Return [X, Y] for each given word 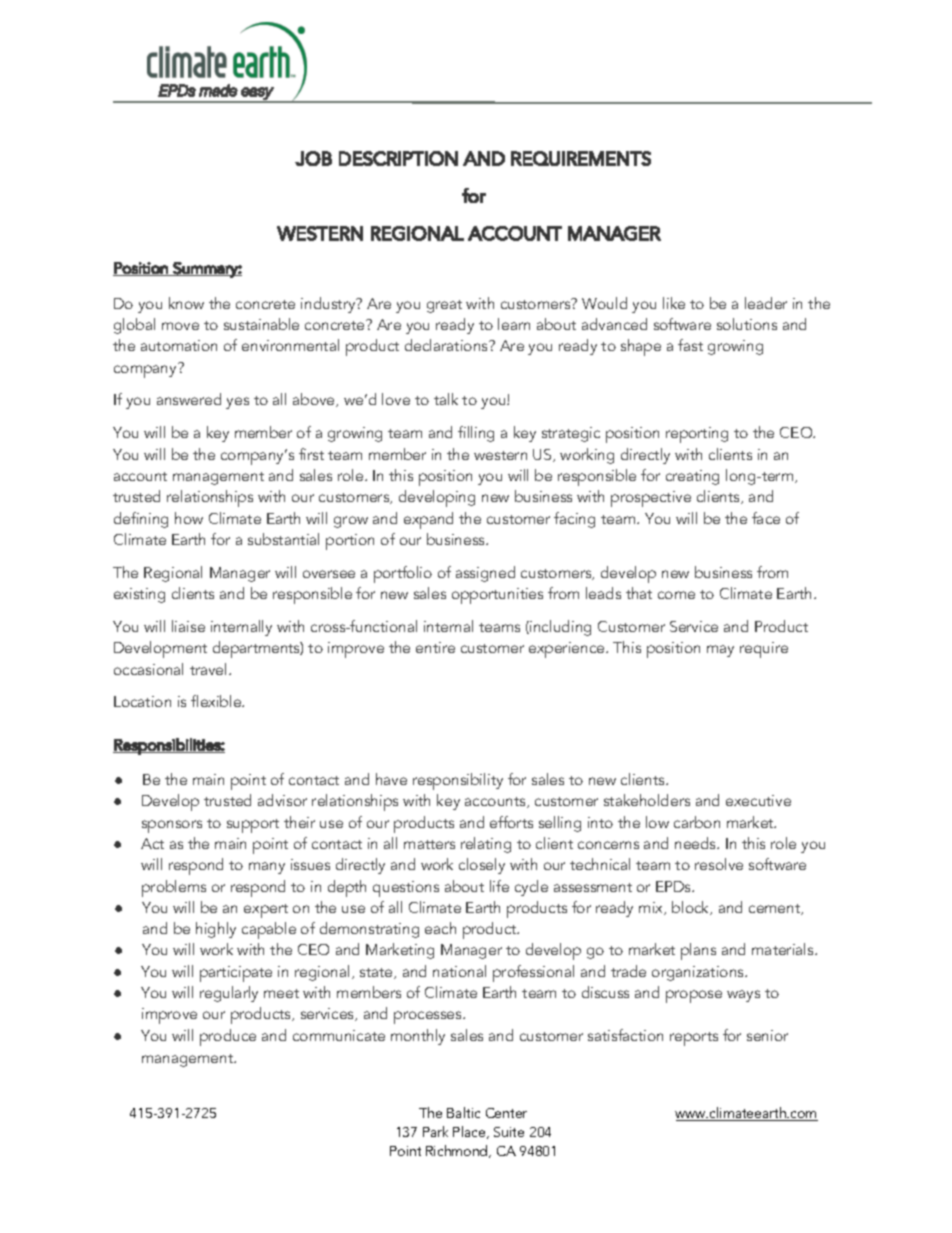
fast [690, 345]
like [674, 303]
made [218, 90]
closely [482, 866]
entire [435, 647]
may [720, 651]
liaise [188, 626]
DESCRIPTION [398, 158]
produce [228, 1037]
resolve [719, 864]
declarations [447, 345]
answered [189, 399]
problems [174, 888]
